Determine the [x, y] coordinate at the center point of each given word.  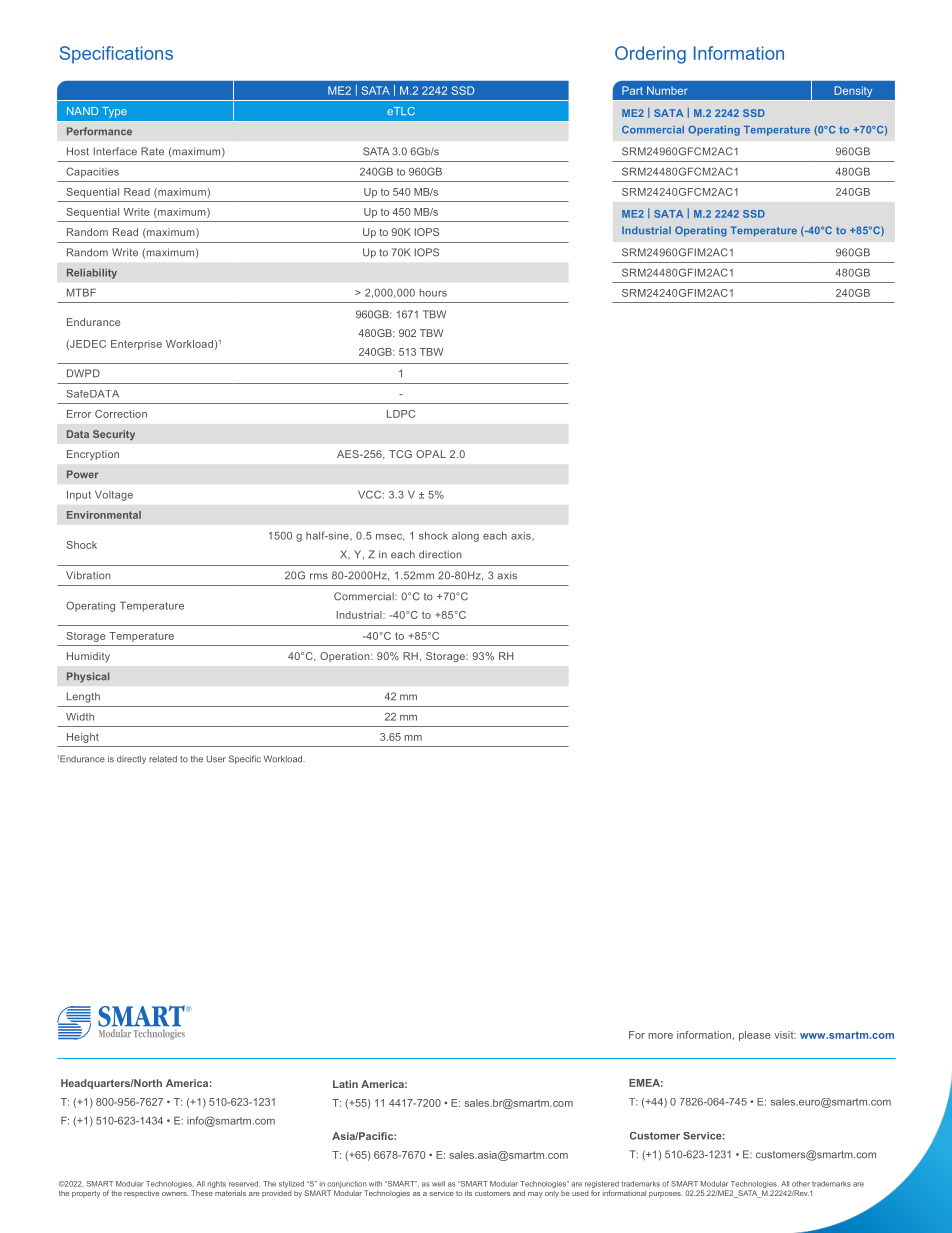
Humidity [88, 657]
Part [632, 90]
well [438, 1184]
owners [175, 1194]
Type [114, 112]
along [465, 537]
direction [440, 554]
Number [667, 90]
